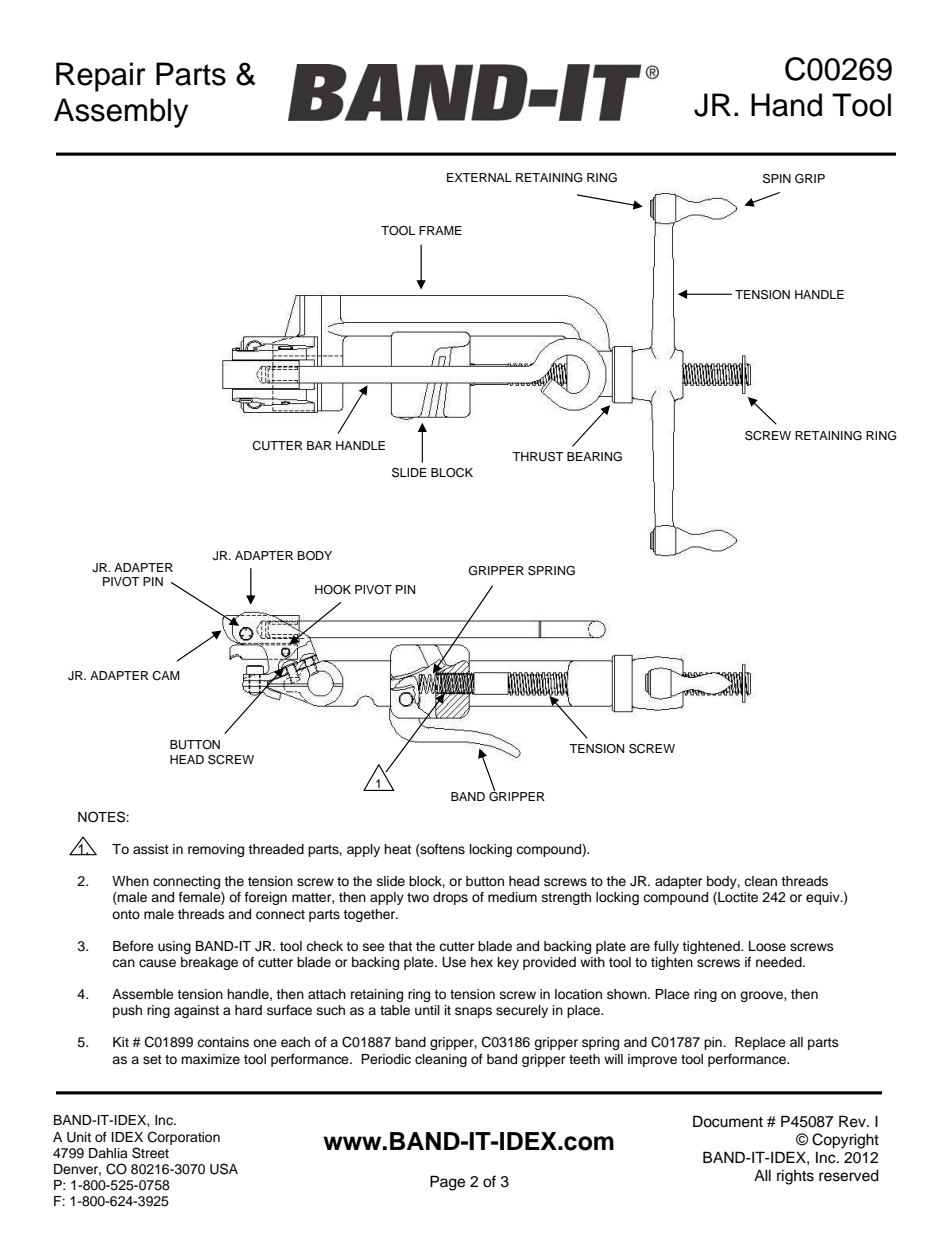  Describe the element at coordinates (184, 1138) in the screenshot. I see `Corporation` at that location.
